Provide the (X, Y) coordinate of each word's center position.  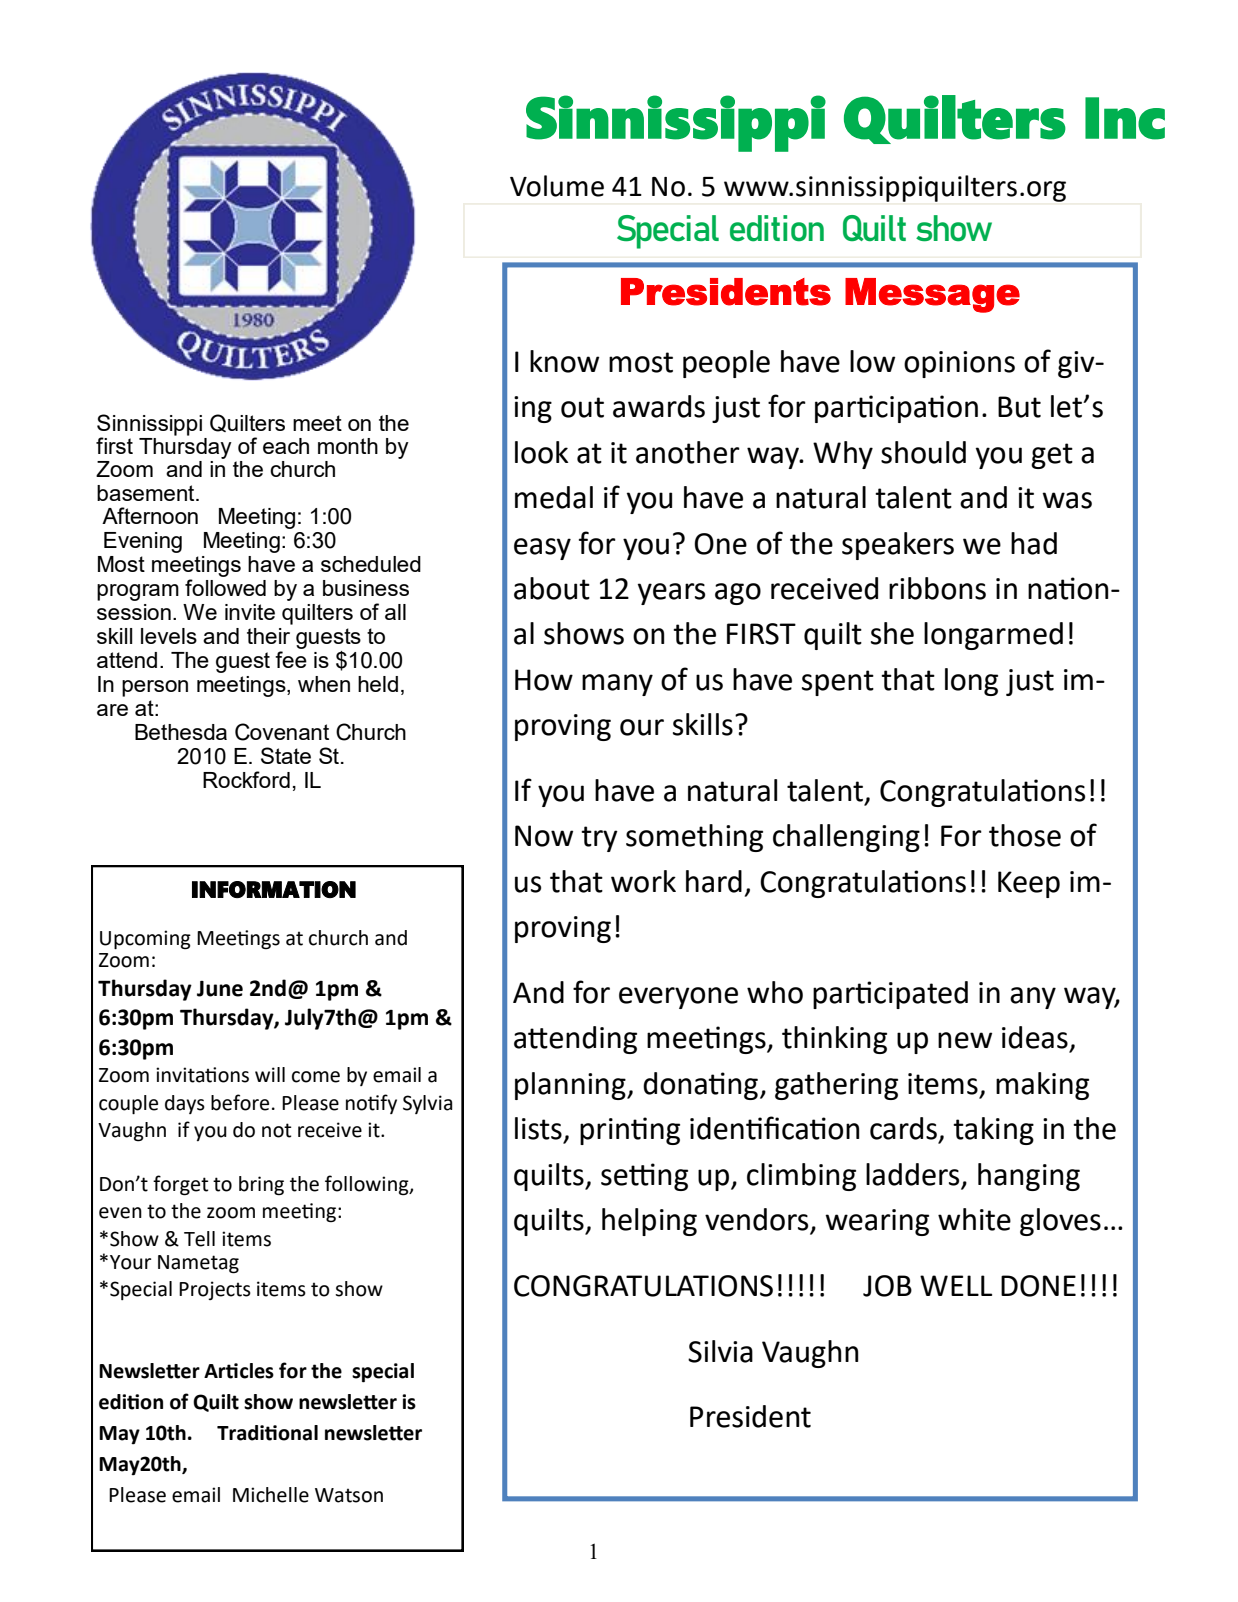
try (599, 839)
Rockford (246, 779)
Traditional (267, 1433)
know (564, 361)
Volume (557, 186)
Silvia (720, 1351)
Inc (1125, 118)
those (1025, 835)
